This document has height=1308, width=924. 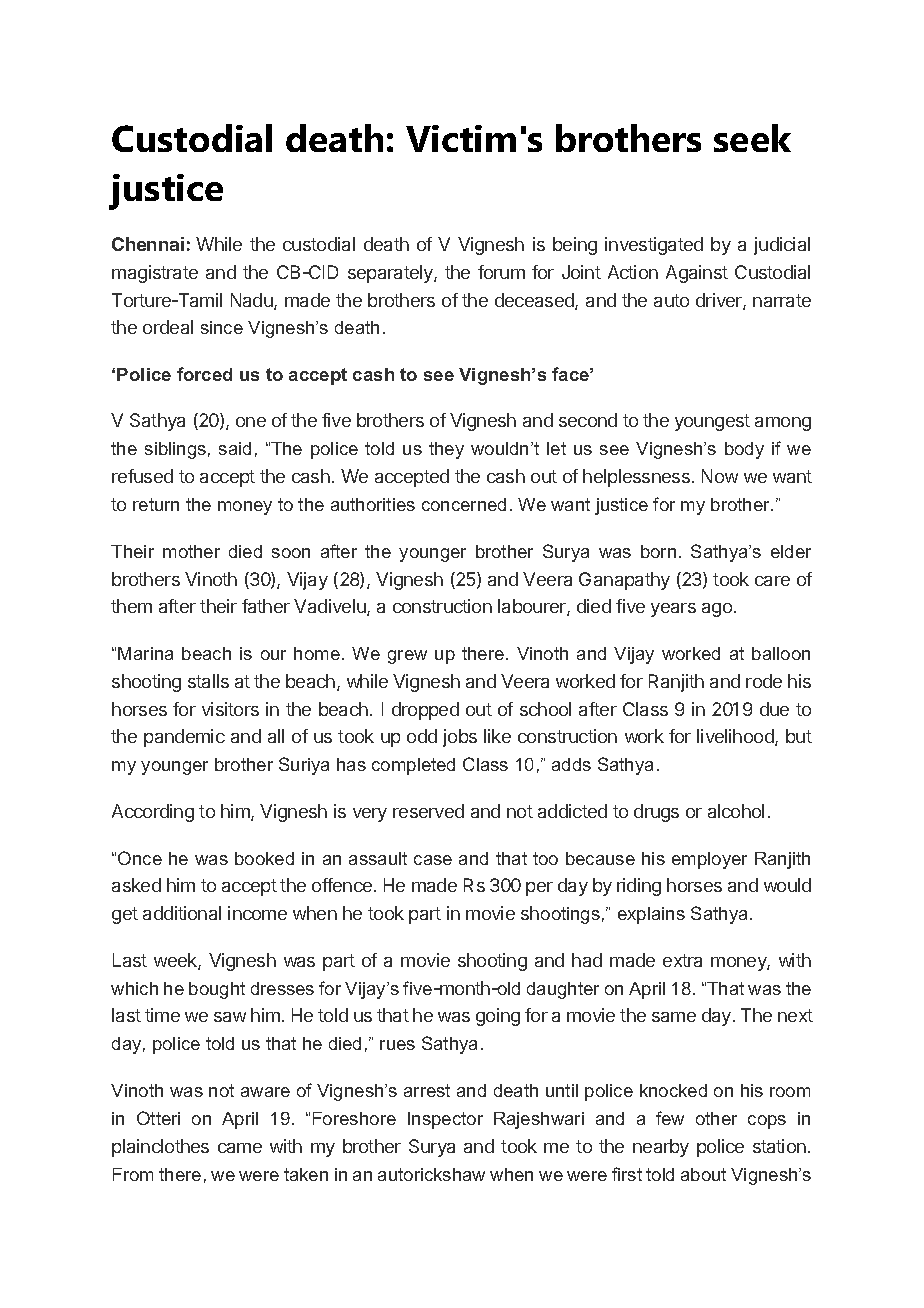 I want to click on additional, so click(x=182, y=913).
